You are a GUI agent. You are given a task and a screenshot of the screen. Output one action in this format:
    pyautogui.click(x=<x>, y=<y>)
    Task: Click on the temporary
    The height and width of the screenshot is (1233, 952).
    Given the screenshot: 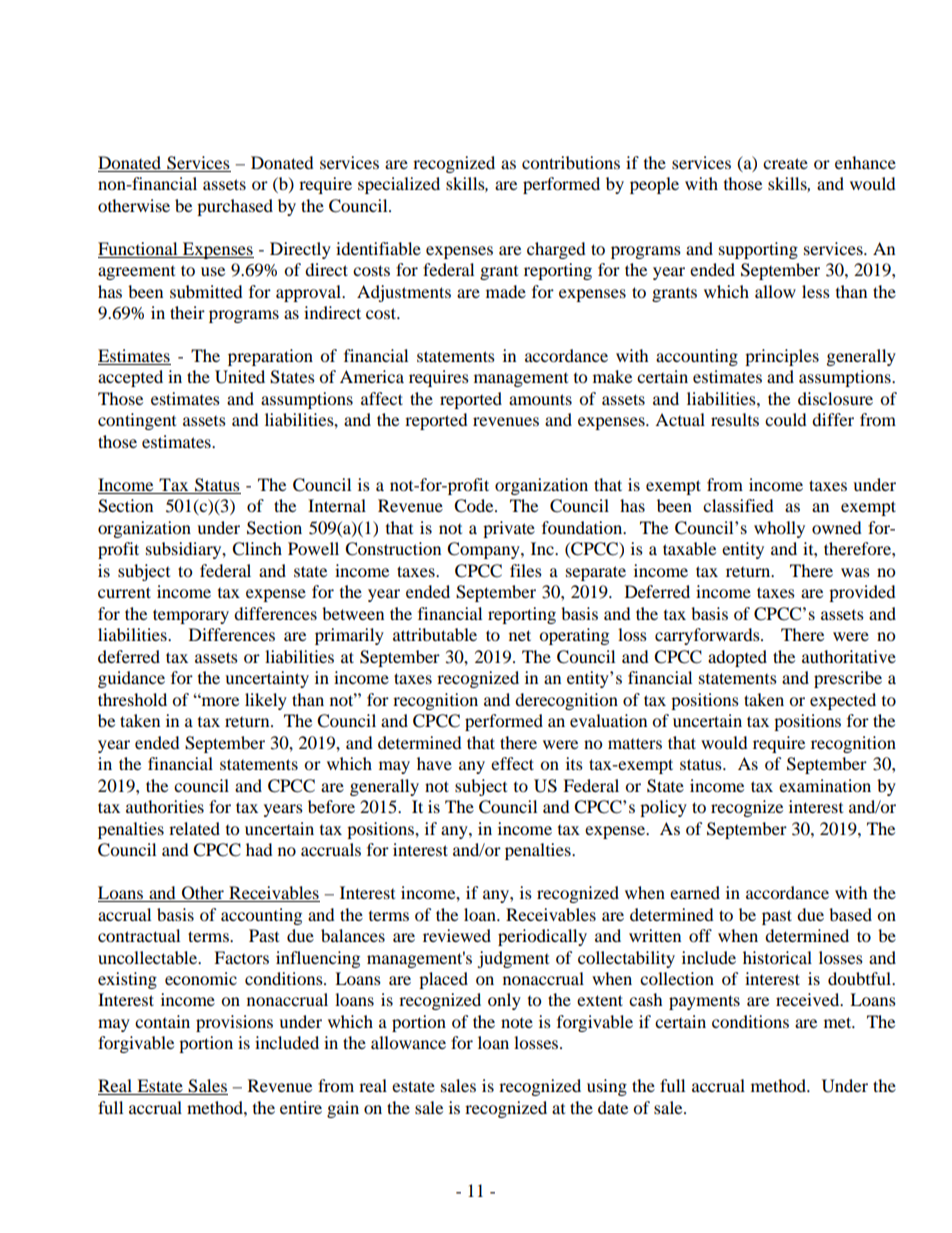 What is the action you would take?
    pyautogui.click(x=191, y=616)
